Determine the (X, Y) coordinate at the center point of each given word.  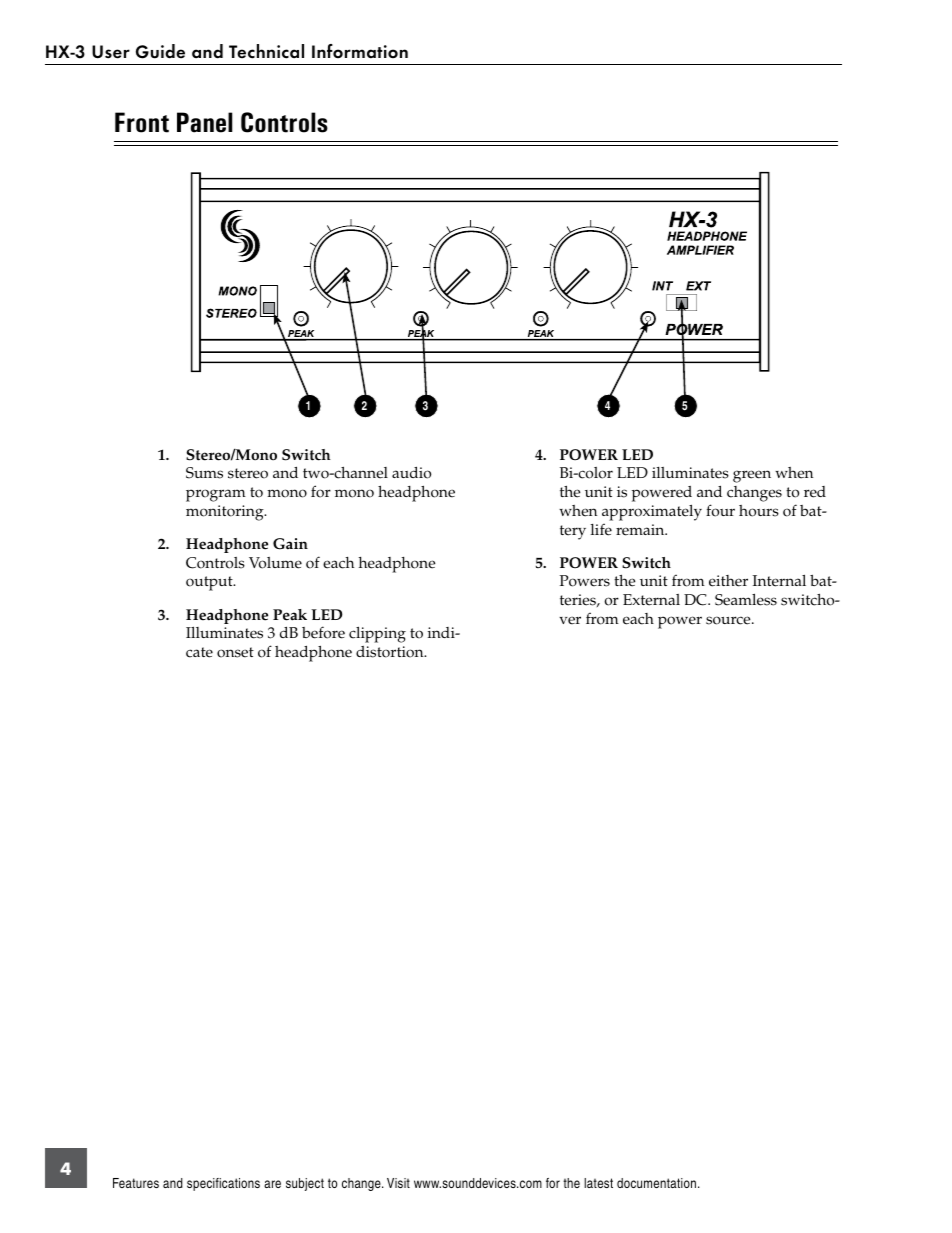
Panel (204, 122)
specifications (223, 1184)
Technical (266, 51)
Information (360, 51)
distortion (391, 652)
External (651, 600)
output (210, 583)
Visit (398, 1183)
